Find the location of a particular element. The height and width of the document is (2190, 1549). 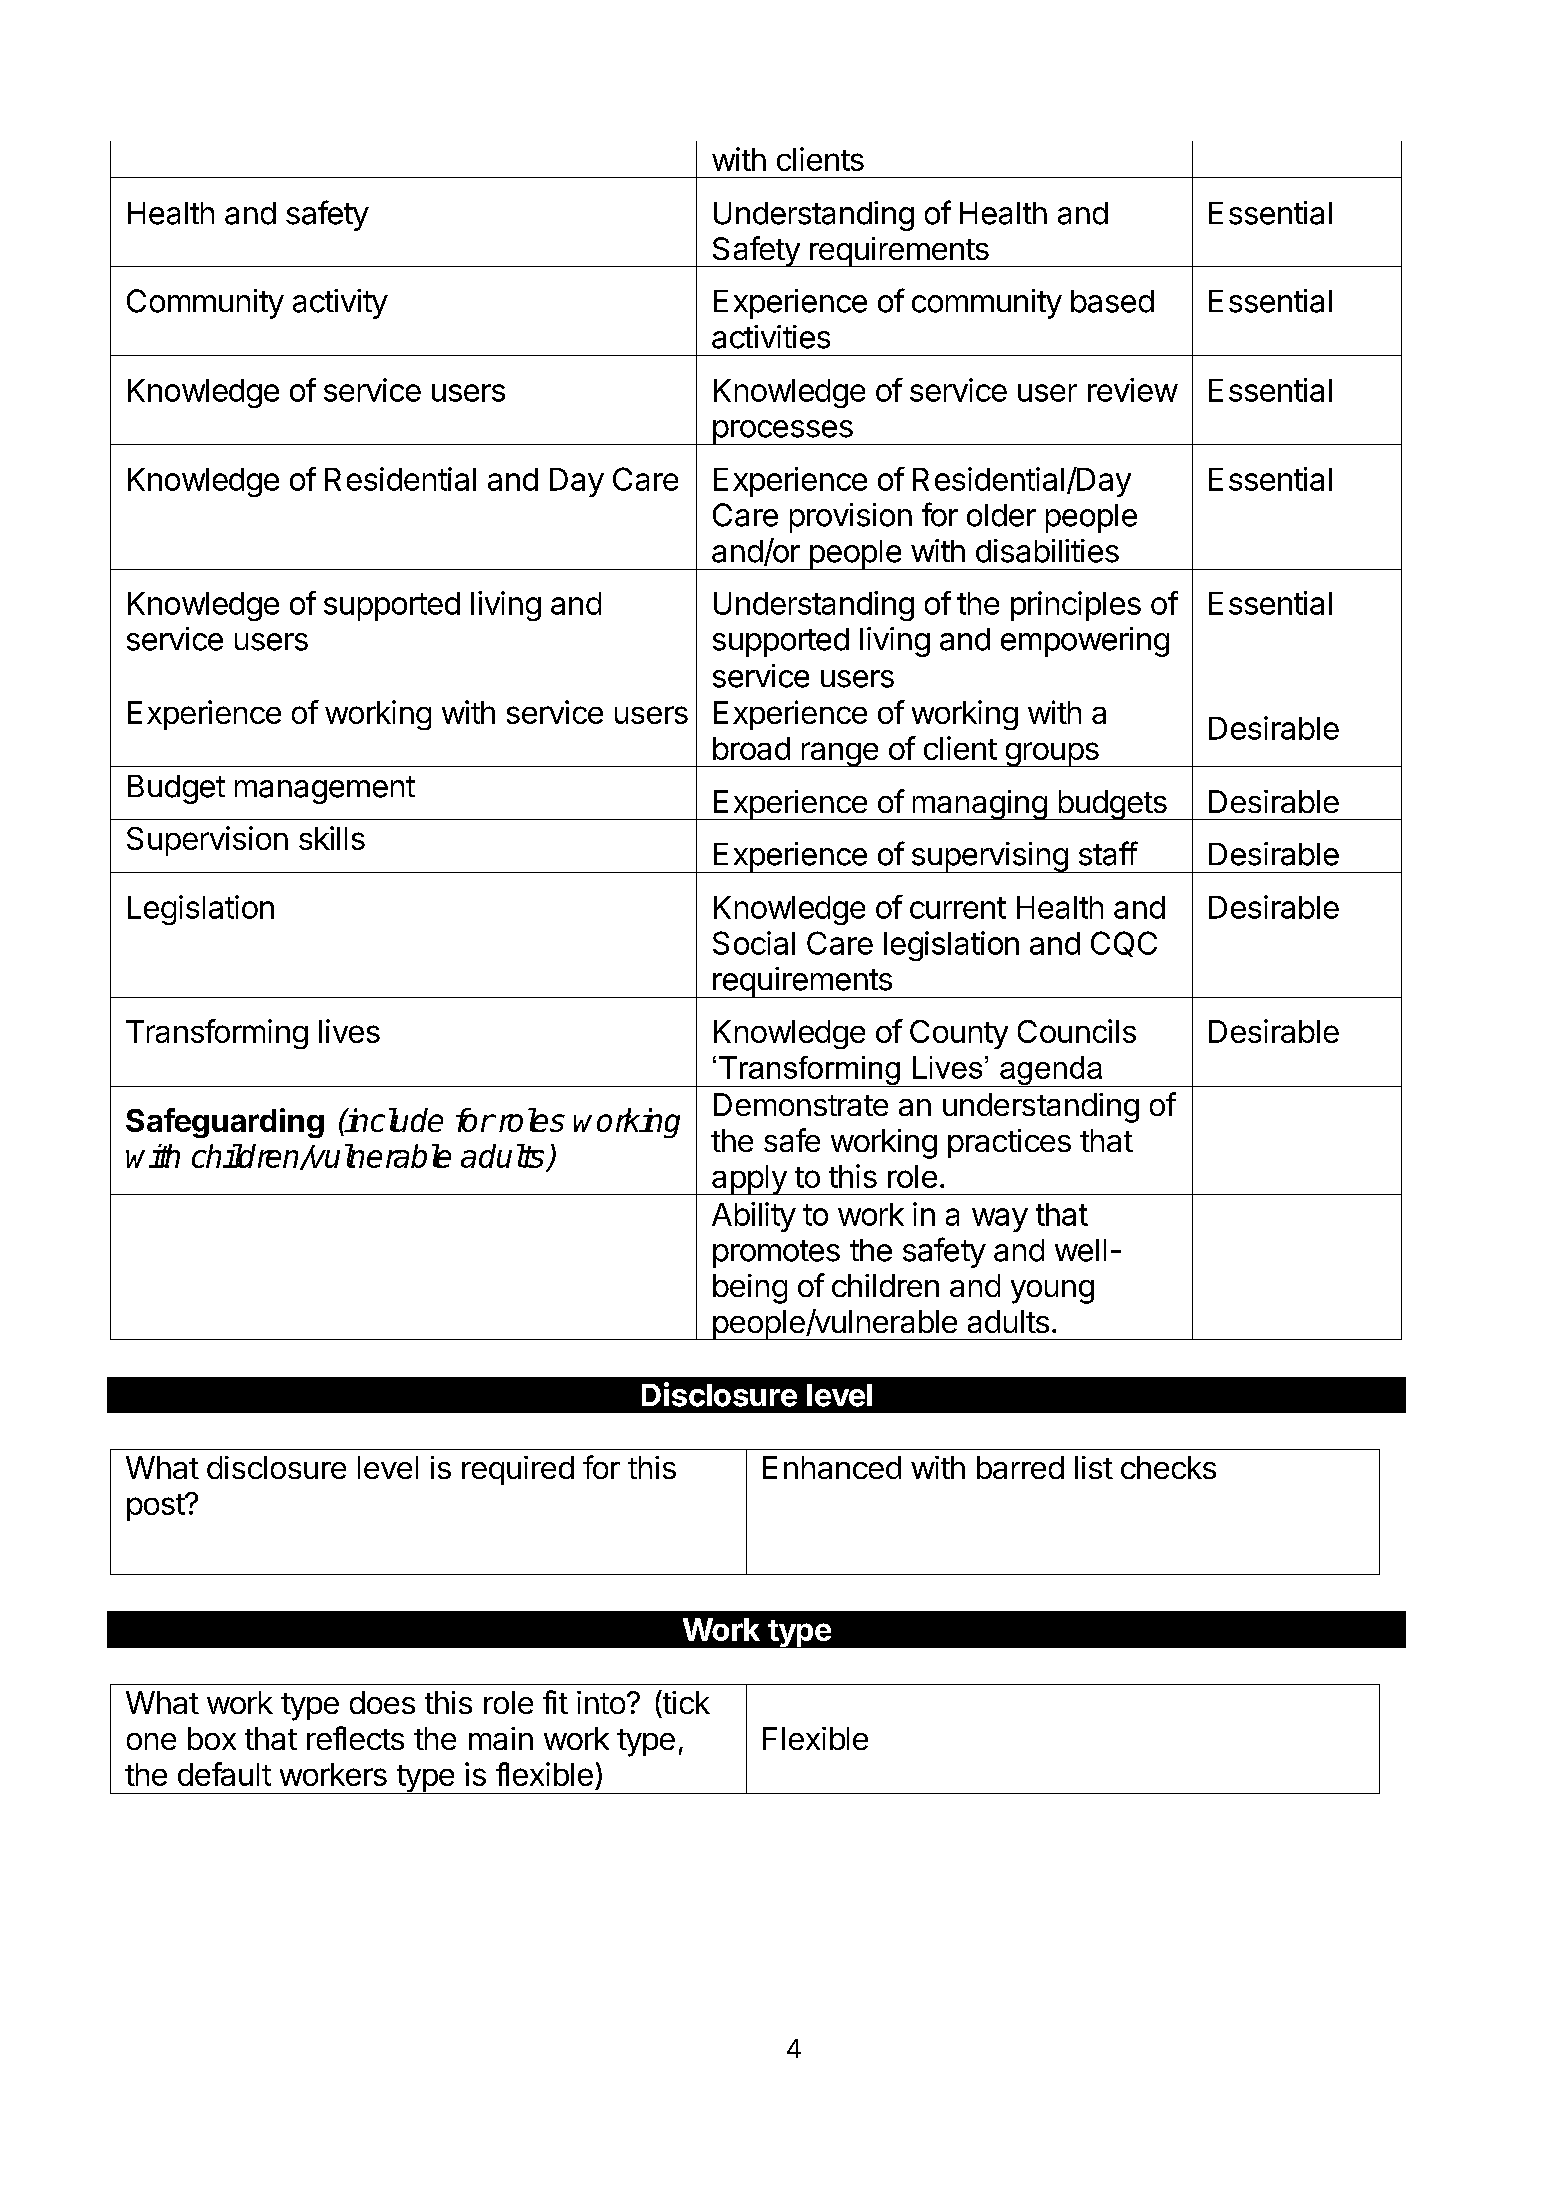

Supervision is located at coordinates (207, 841).
